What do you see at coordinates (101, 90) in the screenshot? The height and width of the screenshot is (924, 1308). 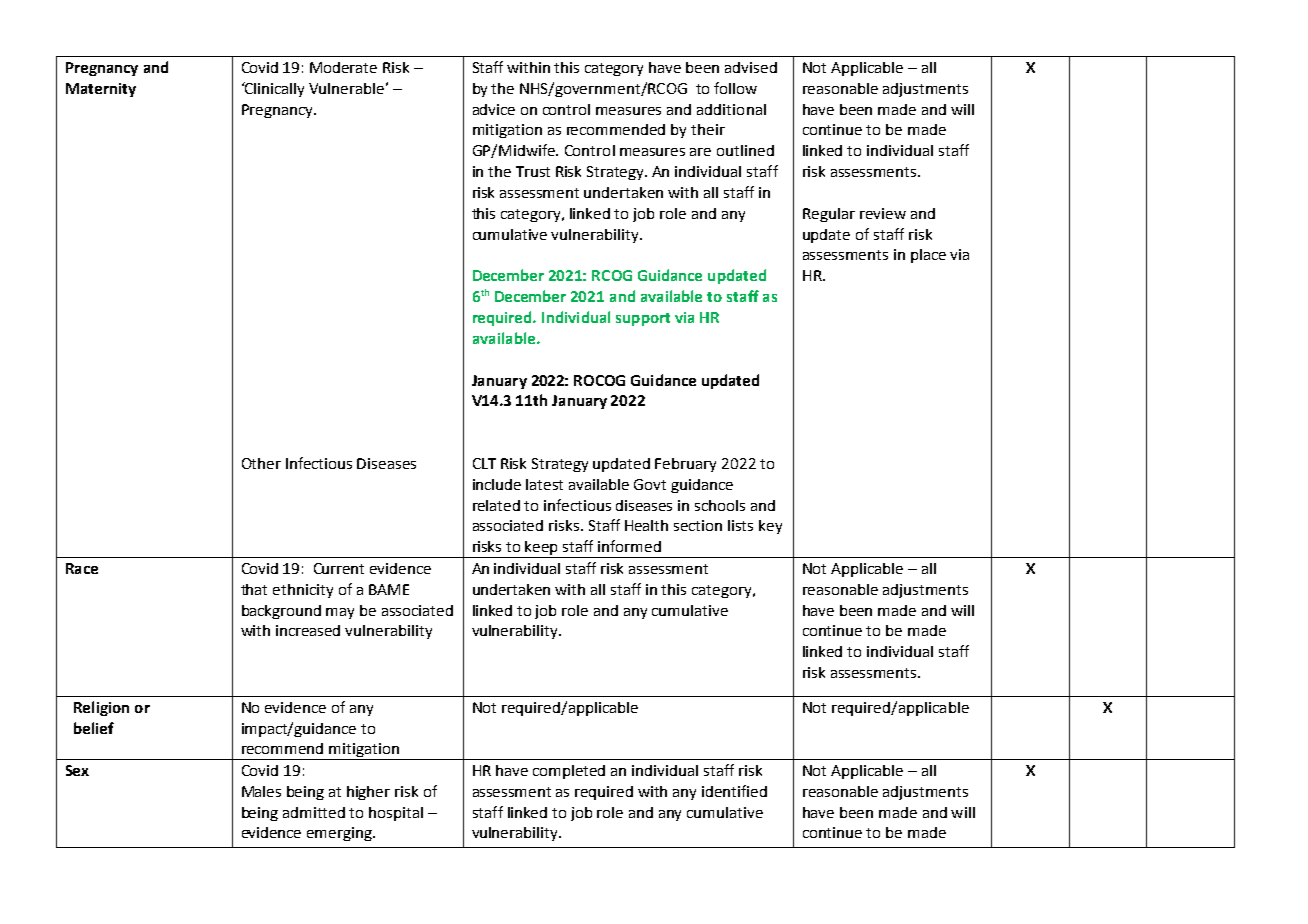 I see `Maternity` at bounding box center [101, 90].
